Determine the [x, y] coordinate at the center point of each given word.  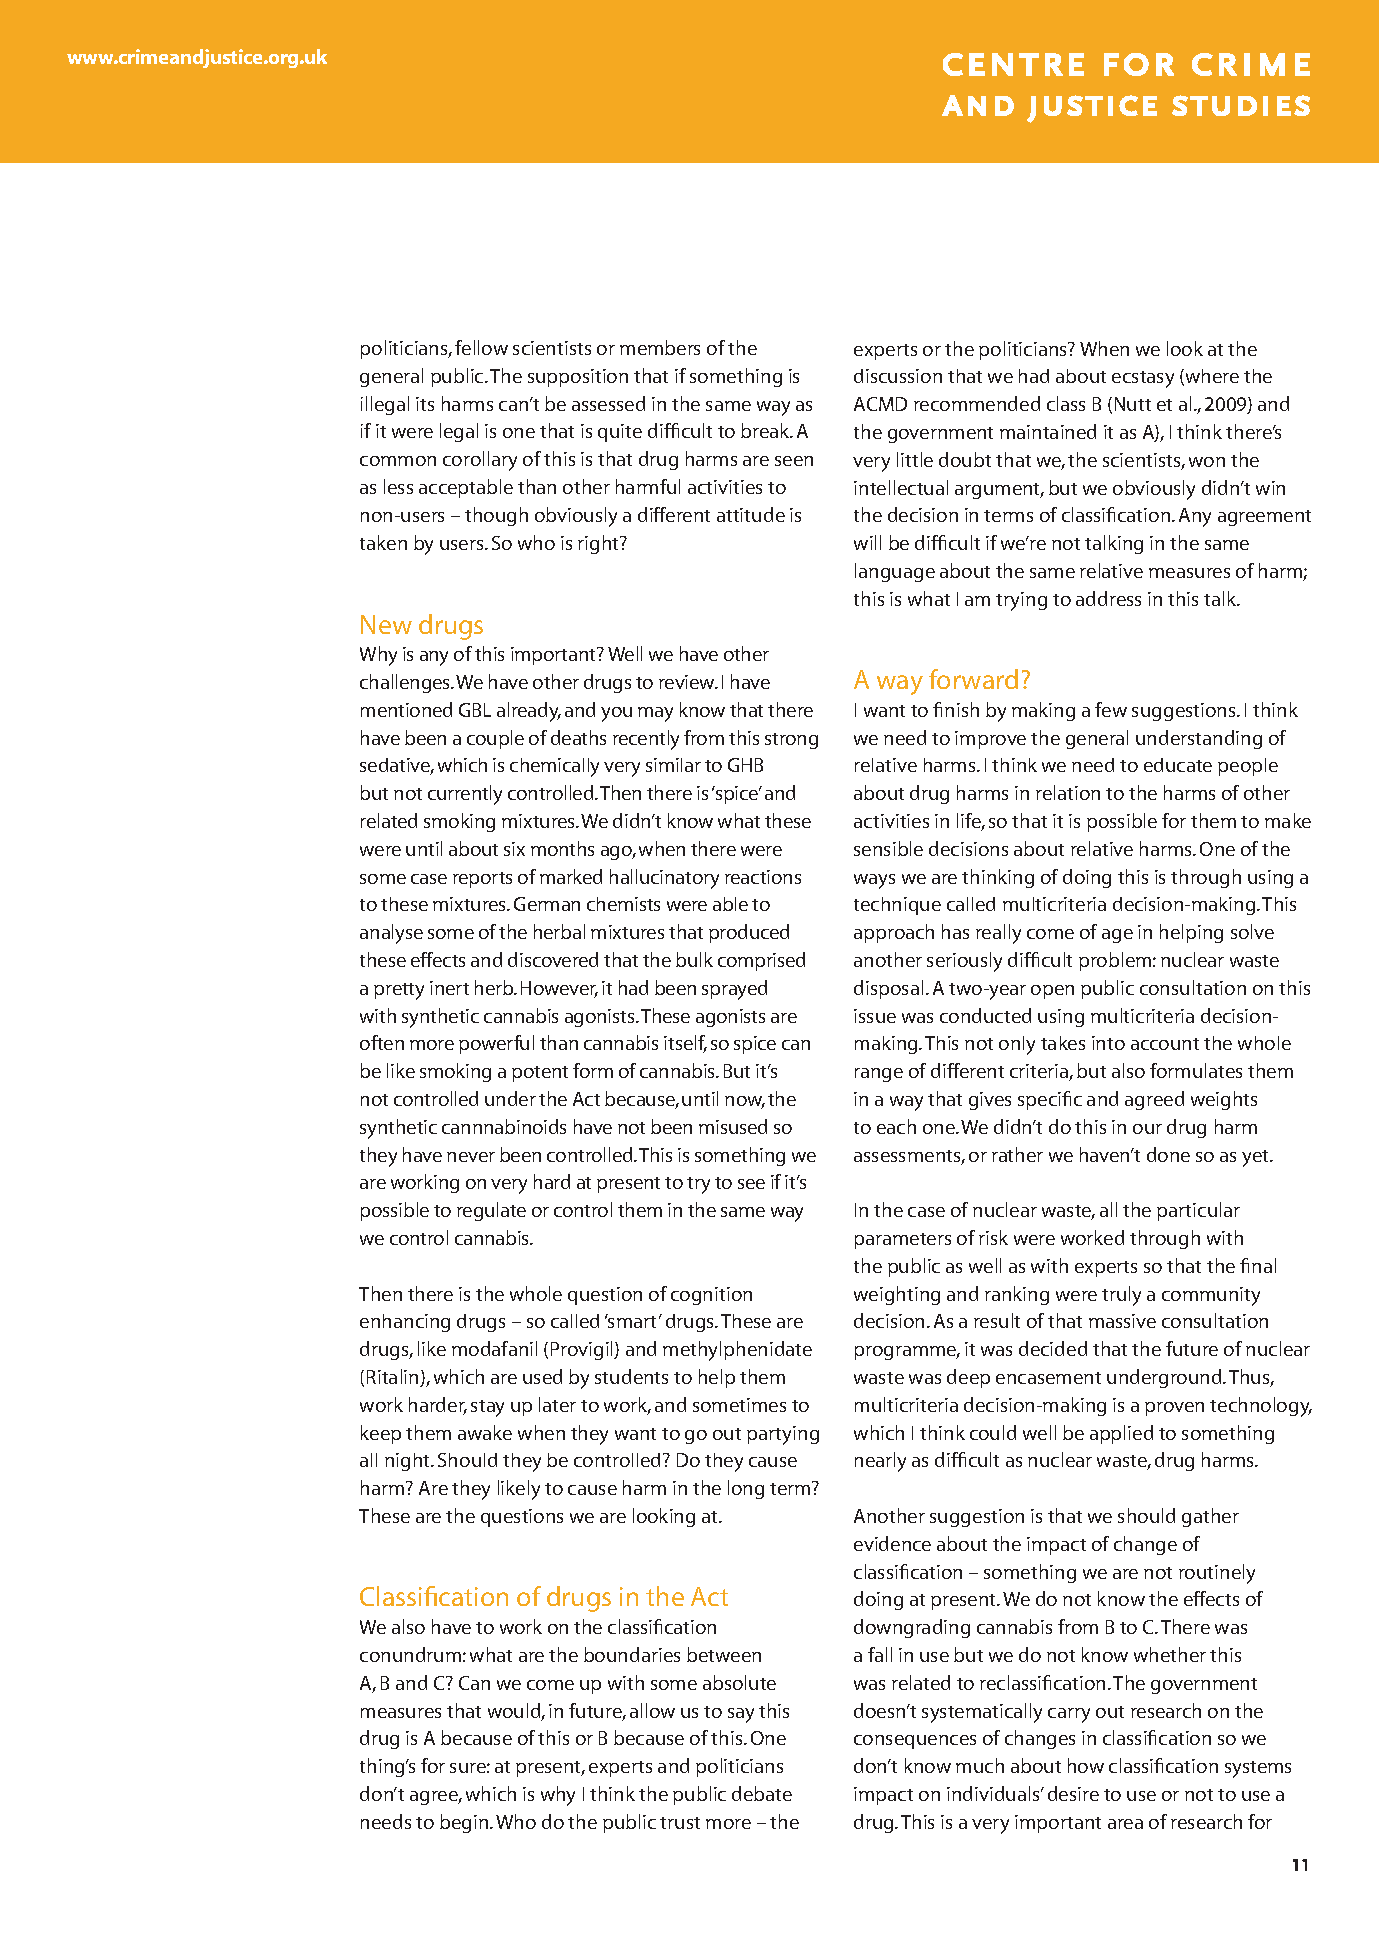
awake [485, 1432]
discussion [898, 376]
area [1125, 1824]
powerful [496, 1044]
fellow [481, 347]
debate [762, 1793]
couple [495, 739]
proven [1174, 1409]
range [879, 1075]
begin [465, 1823]
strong [791, 741]
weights [1224, 1100]
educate [1178, 765]
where [1211, 377]
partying [783, 1435]
